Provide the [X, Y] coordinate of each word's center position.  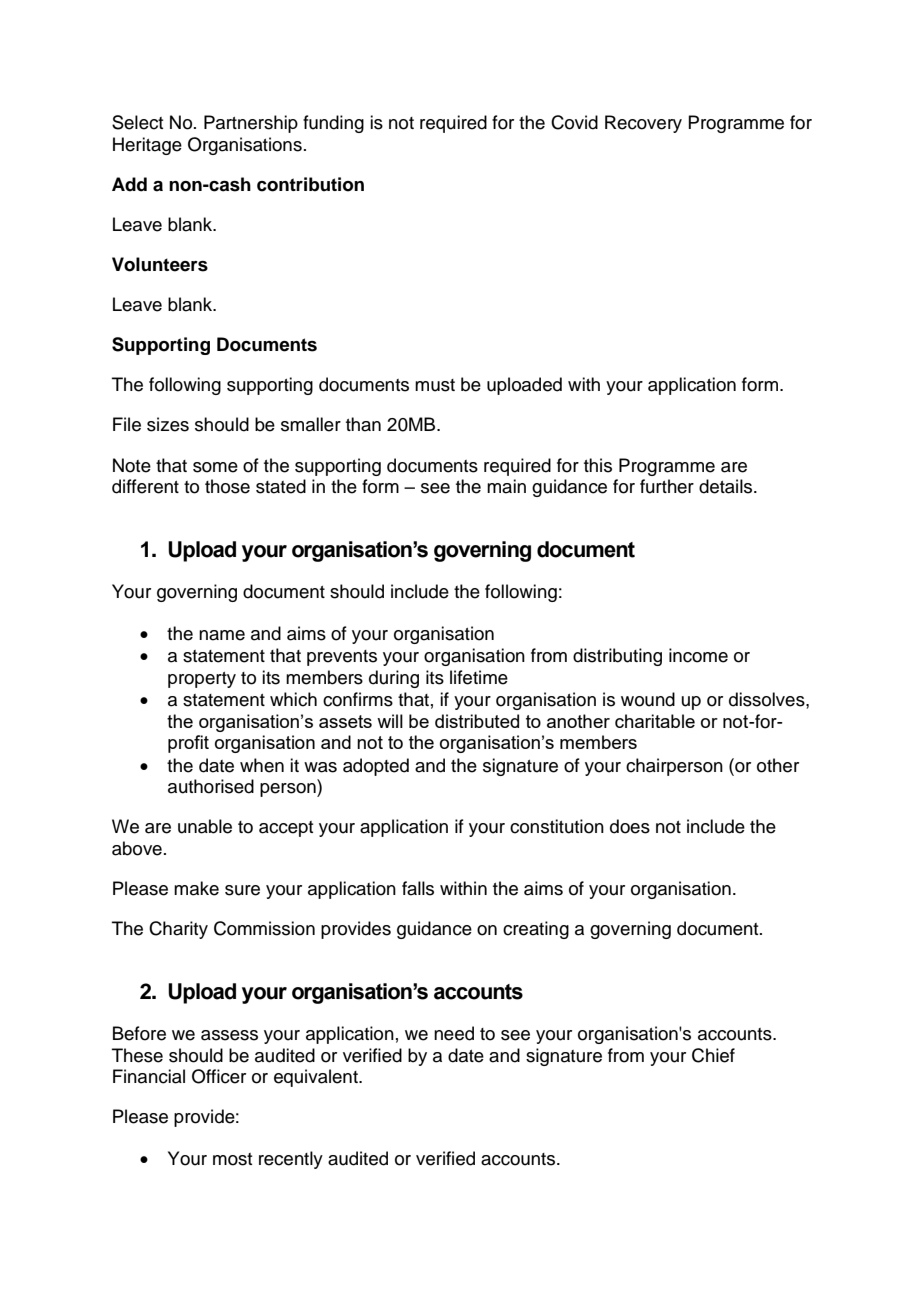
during [394, 679]
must [435, 385]
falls [418, 888]
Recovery [643, 124]
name [222, 635]
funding [333, 124]
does [630, 826]
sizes [168, 424]
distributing [617, 657]
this [598, 465]
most [232, 1159]
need [454, 1033]
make [196, 888]
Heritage [147, 146]
